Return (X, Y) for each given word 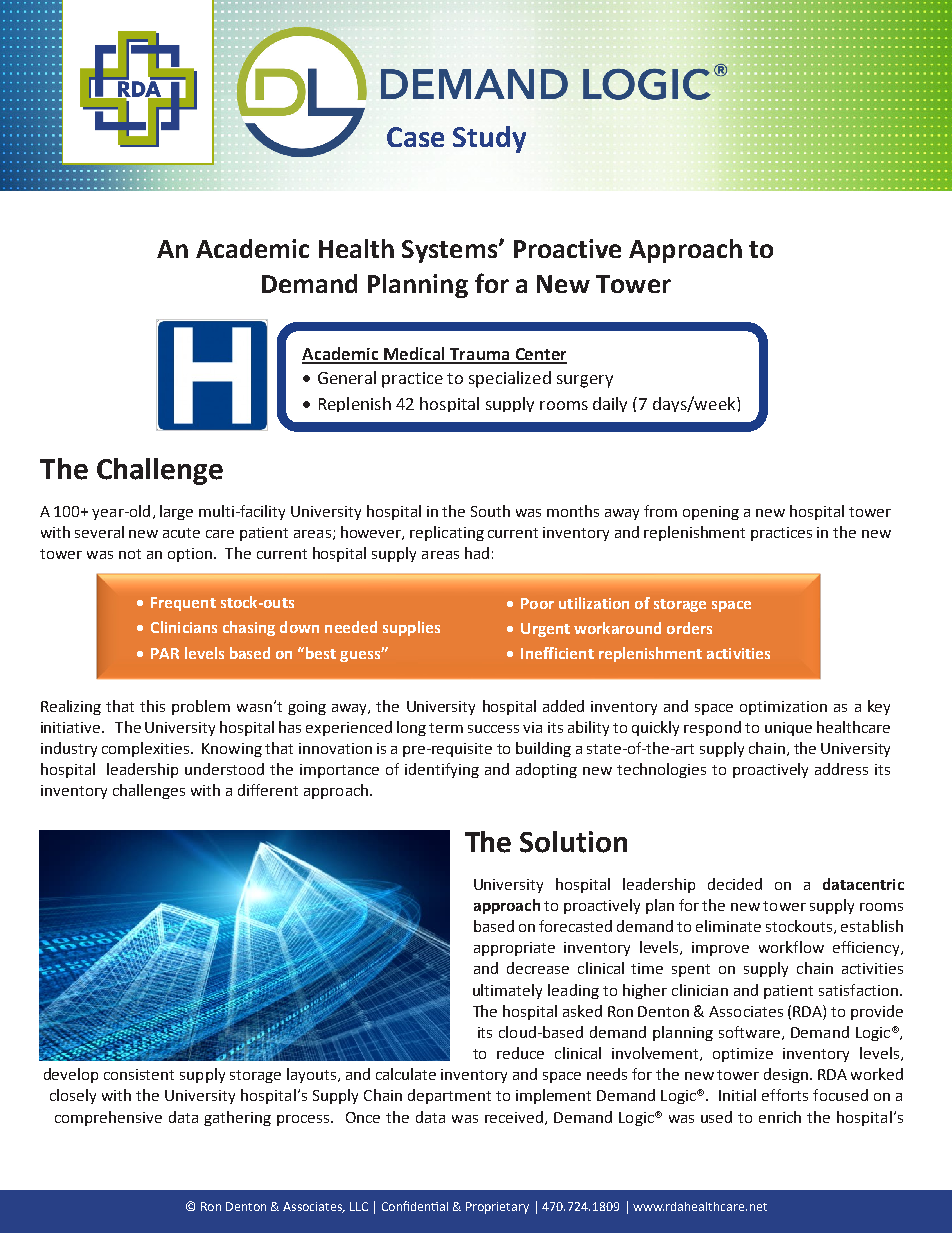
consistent (139, 1074)
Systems (451, 251)
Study (489, 139)
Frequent (183, 604)
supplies (411, 628)
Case (415, 137)
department (449, 1096)
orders (689, 628)
